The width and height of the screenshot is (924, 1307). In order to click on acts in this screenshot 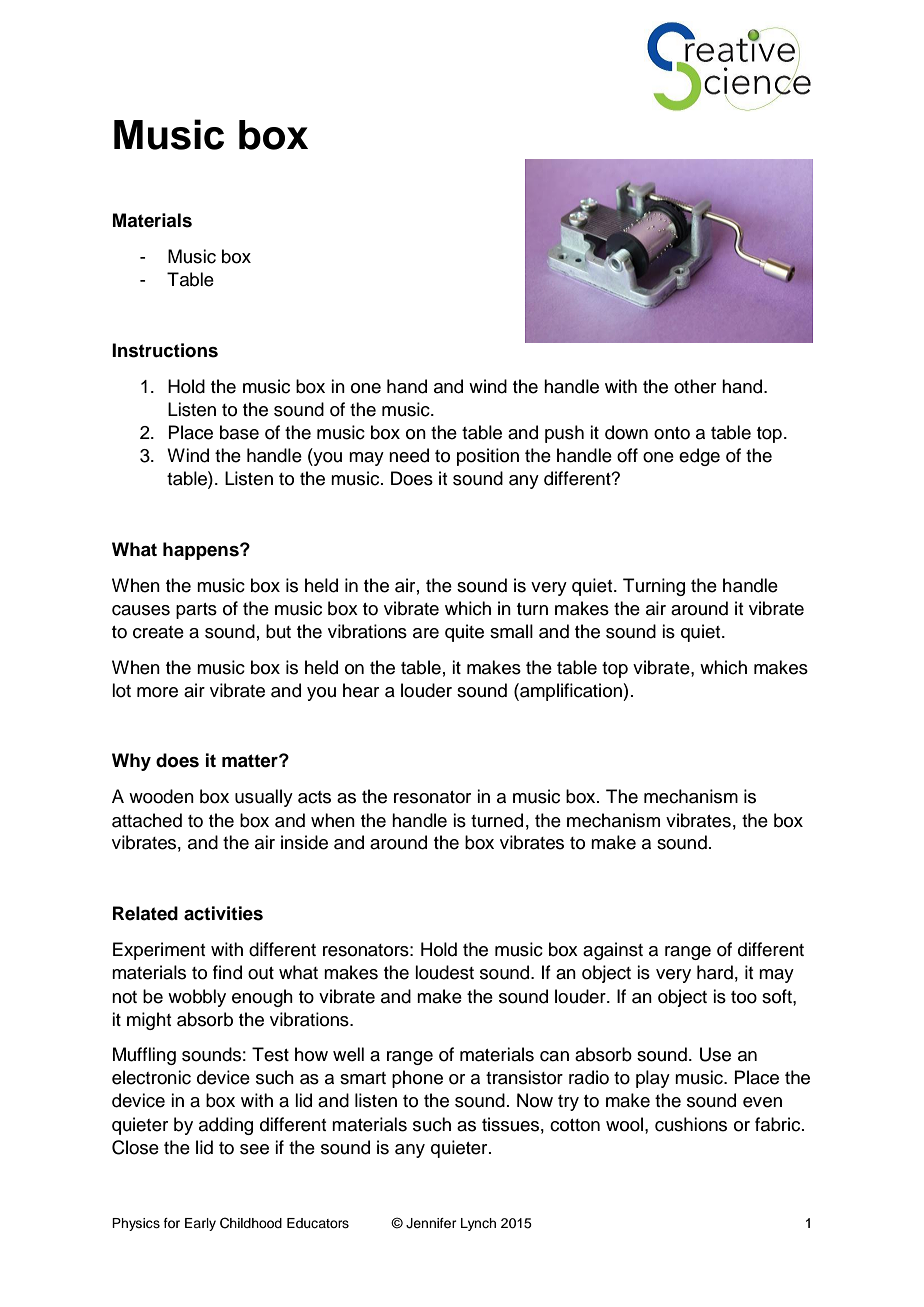, I will do `click(314, 797)`.
